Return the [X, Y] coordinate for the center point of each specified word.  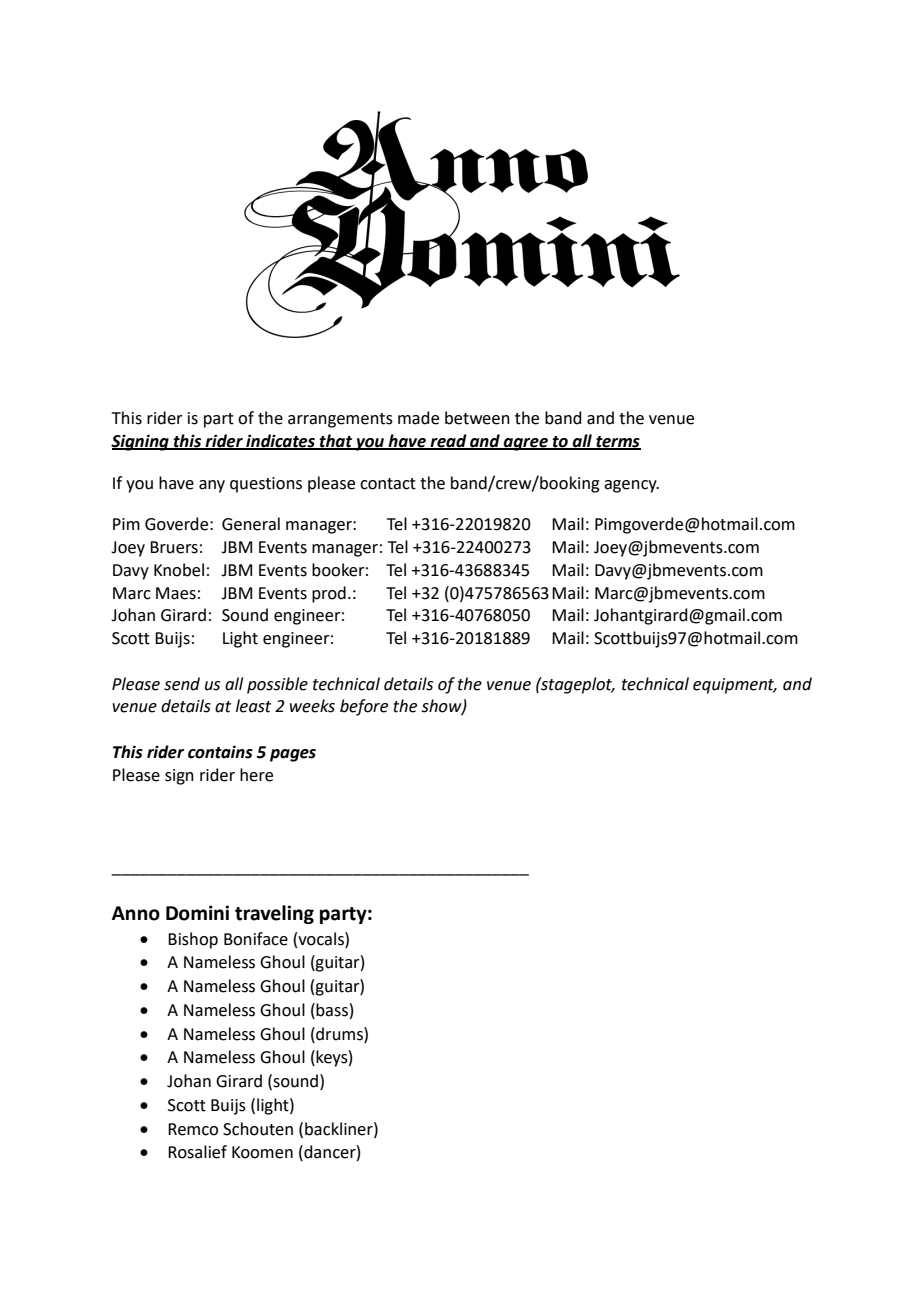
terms [617, 442]
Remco [193, 1129]
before [364, 707]
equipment [735, 686]
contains [220, 752]
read [448, 441]
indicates [280, 441]
